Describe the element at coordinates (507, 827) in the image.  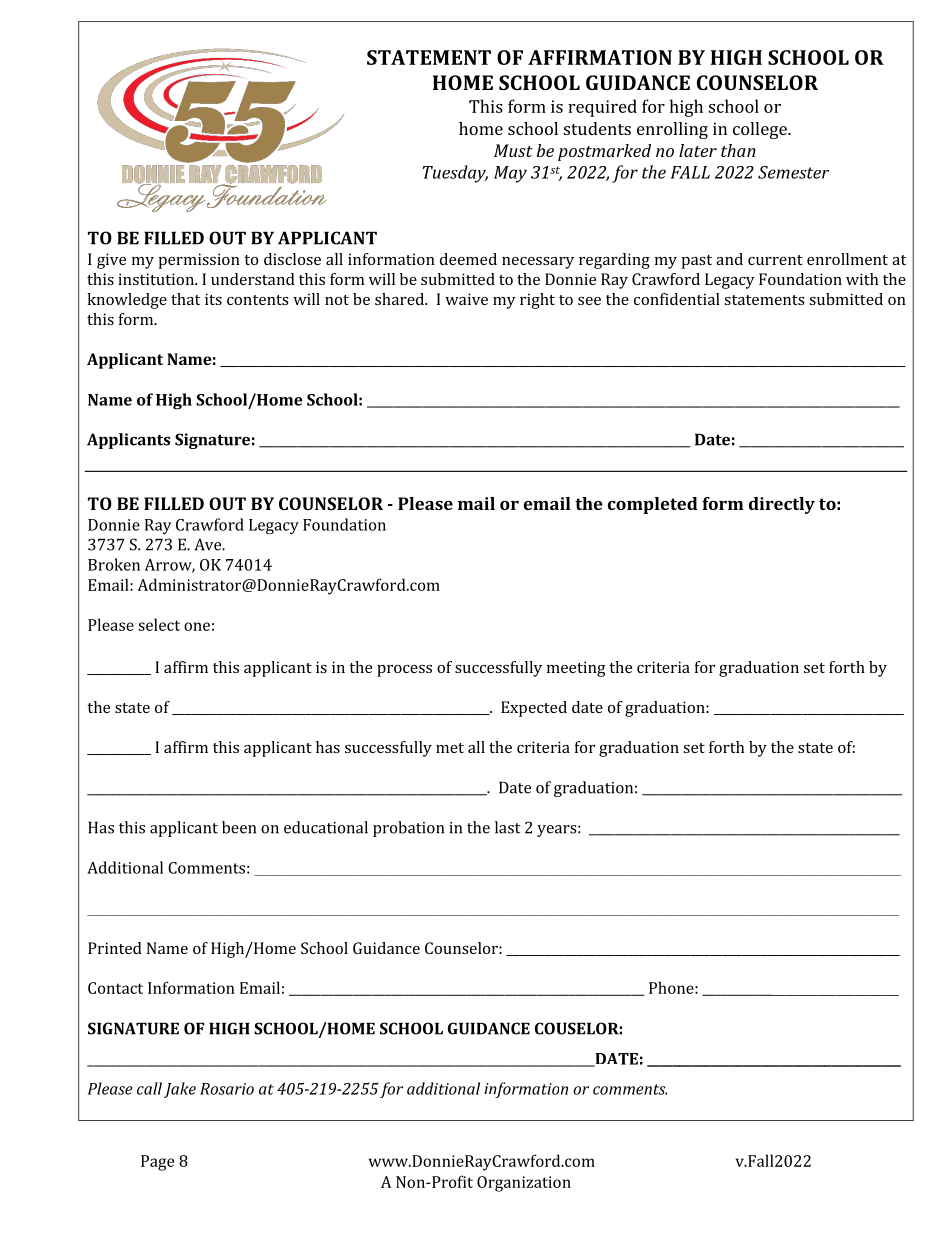
I see `last` at that location.
